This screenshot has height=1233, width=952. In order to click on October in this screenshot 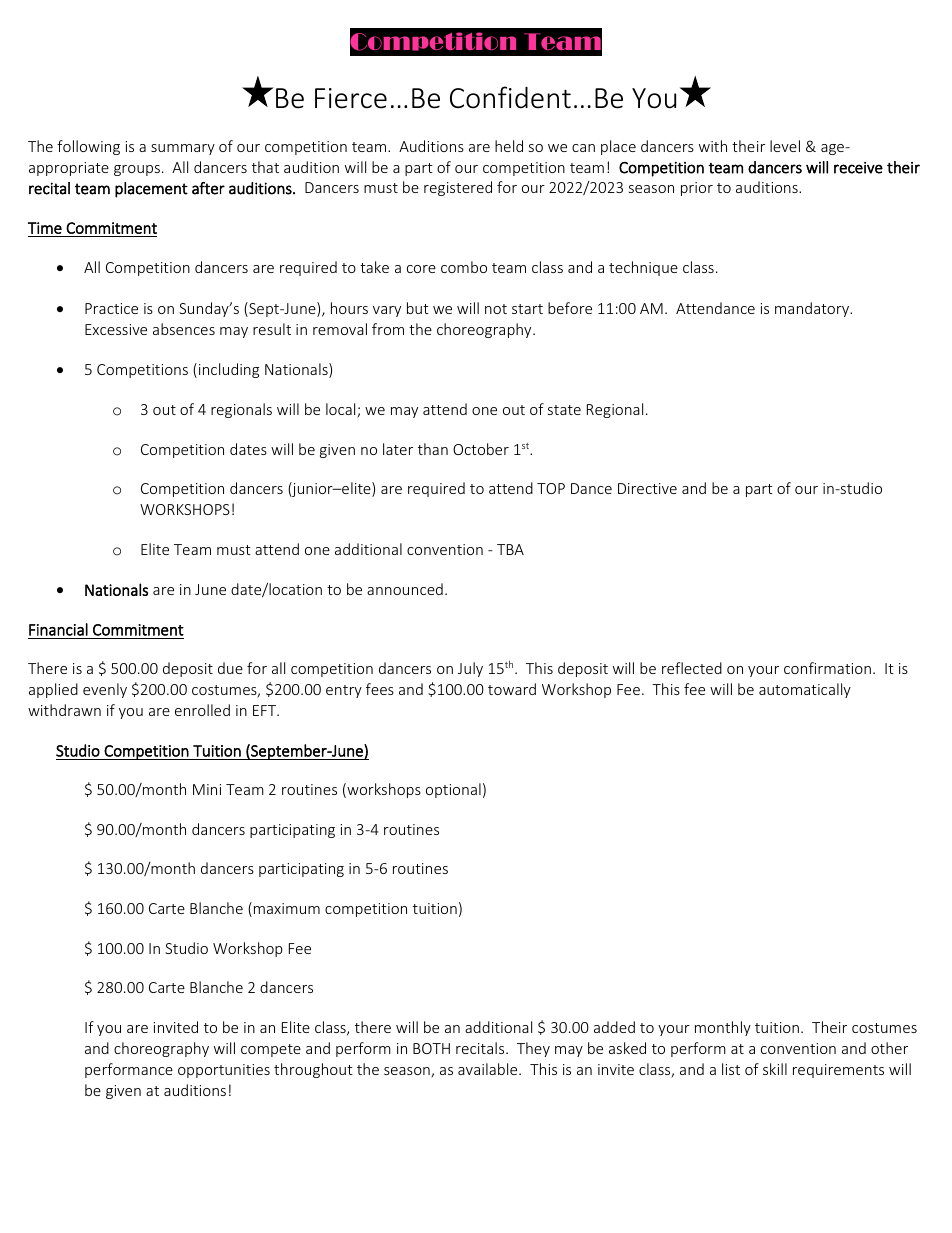, I will do `click(481, 449)`.
